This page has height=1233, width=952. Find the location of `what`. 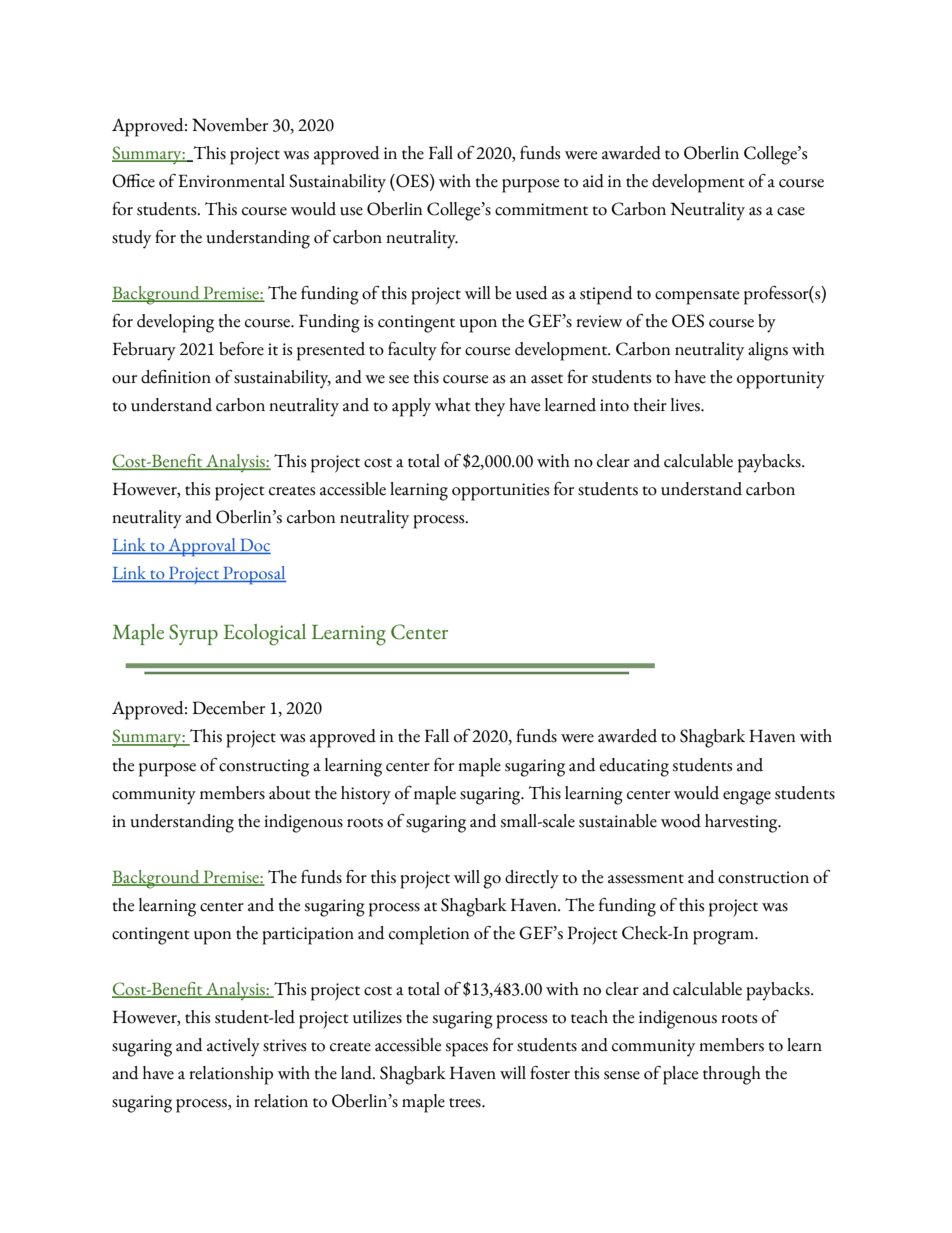

what is located at coordinates (453, 405).
